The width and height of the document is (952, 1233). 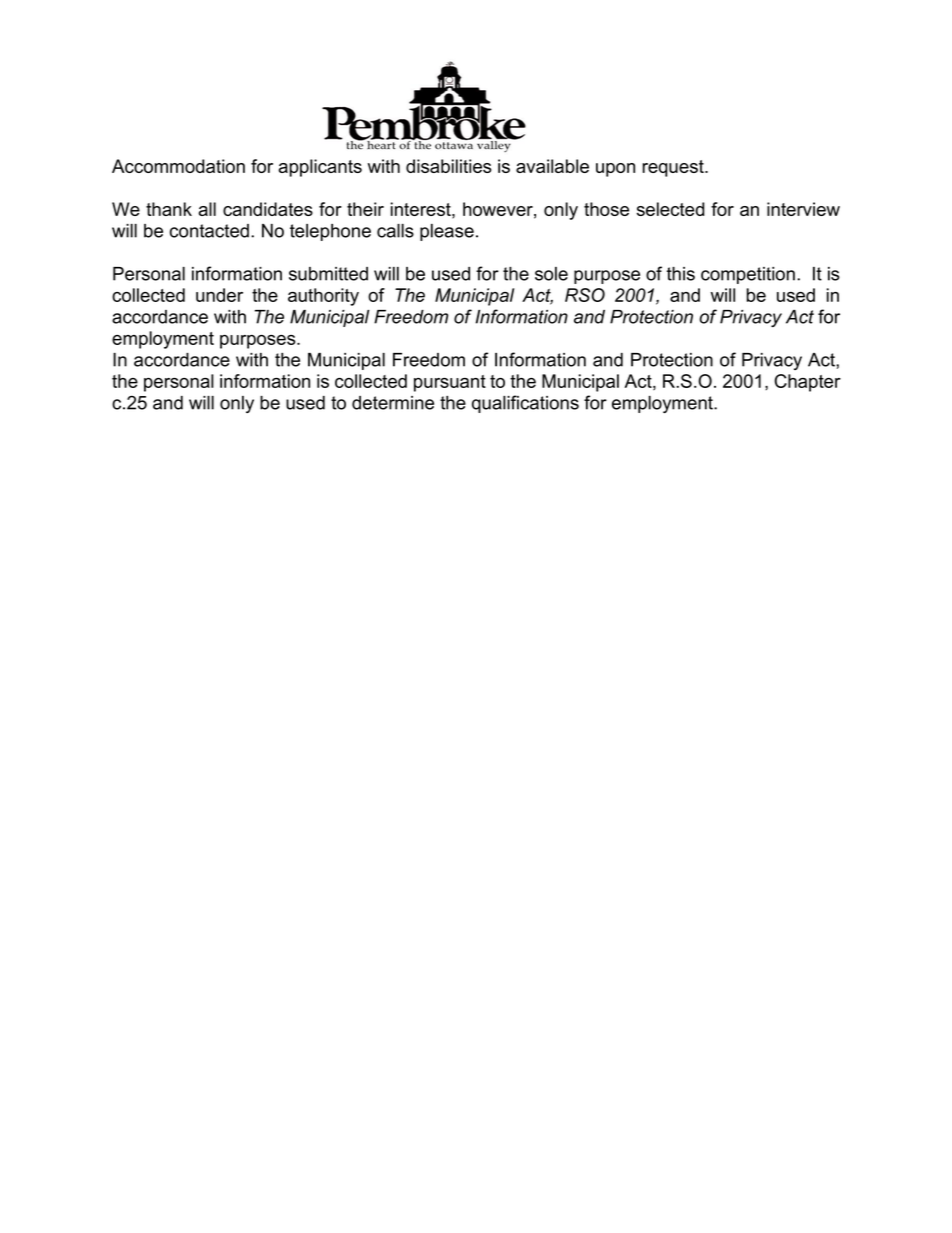 What do you see at coordinates (178, 166) in the document?
I see `Accommodation` at bounding box center [178, 166].
